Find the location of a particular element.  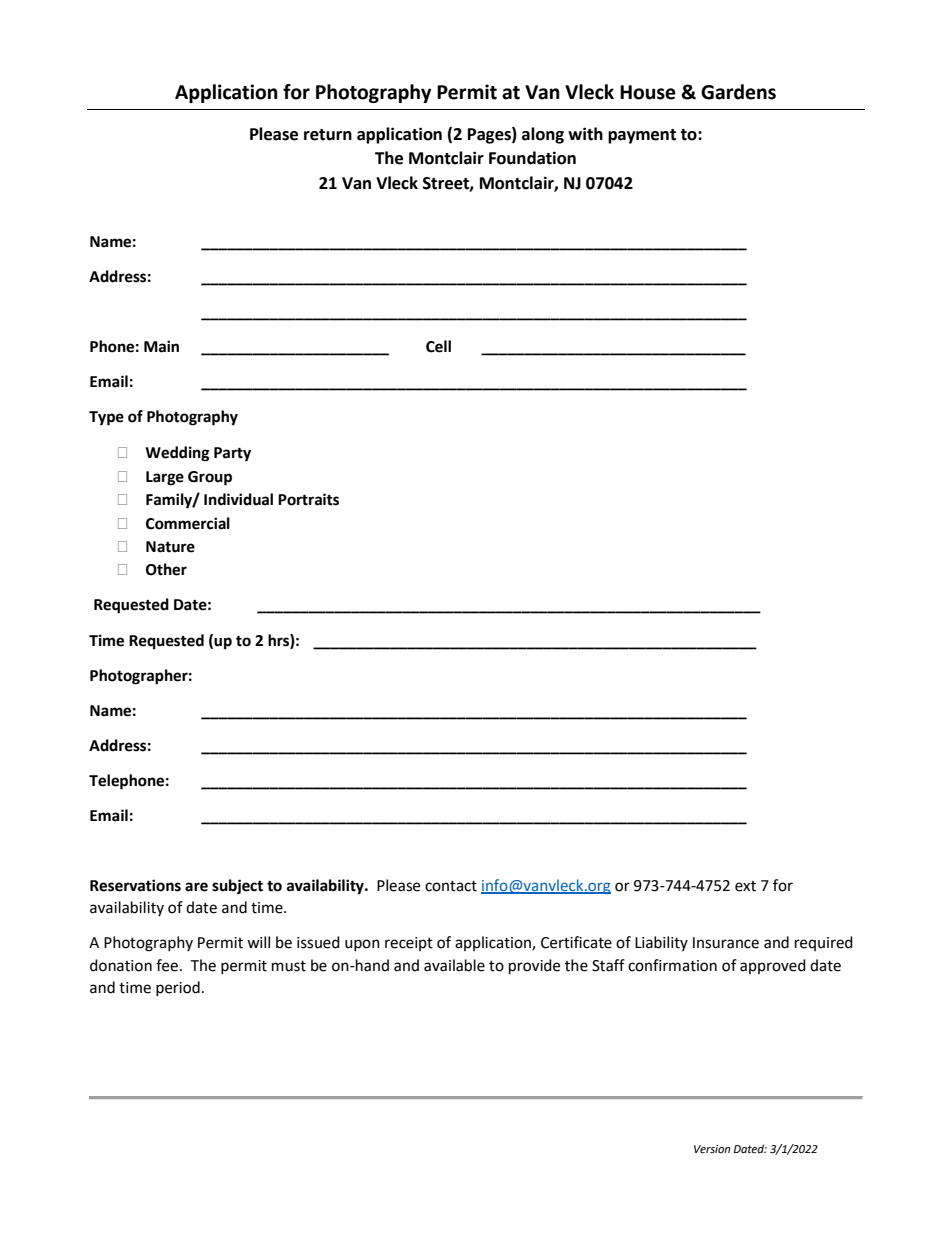

Portraits is located at coordinates (308, 499).
